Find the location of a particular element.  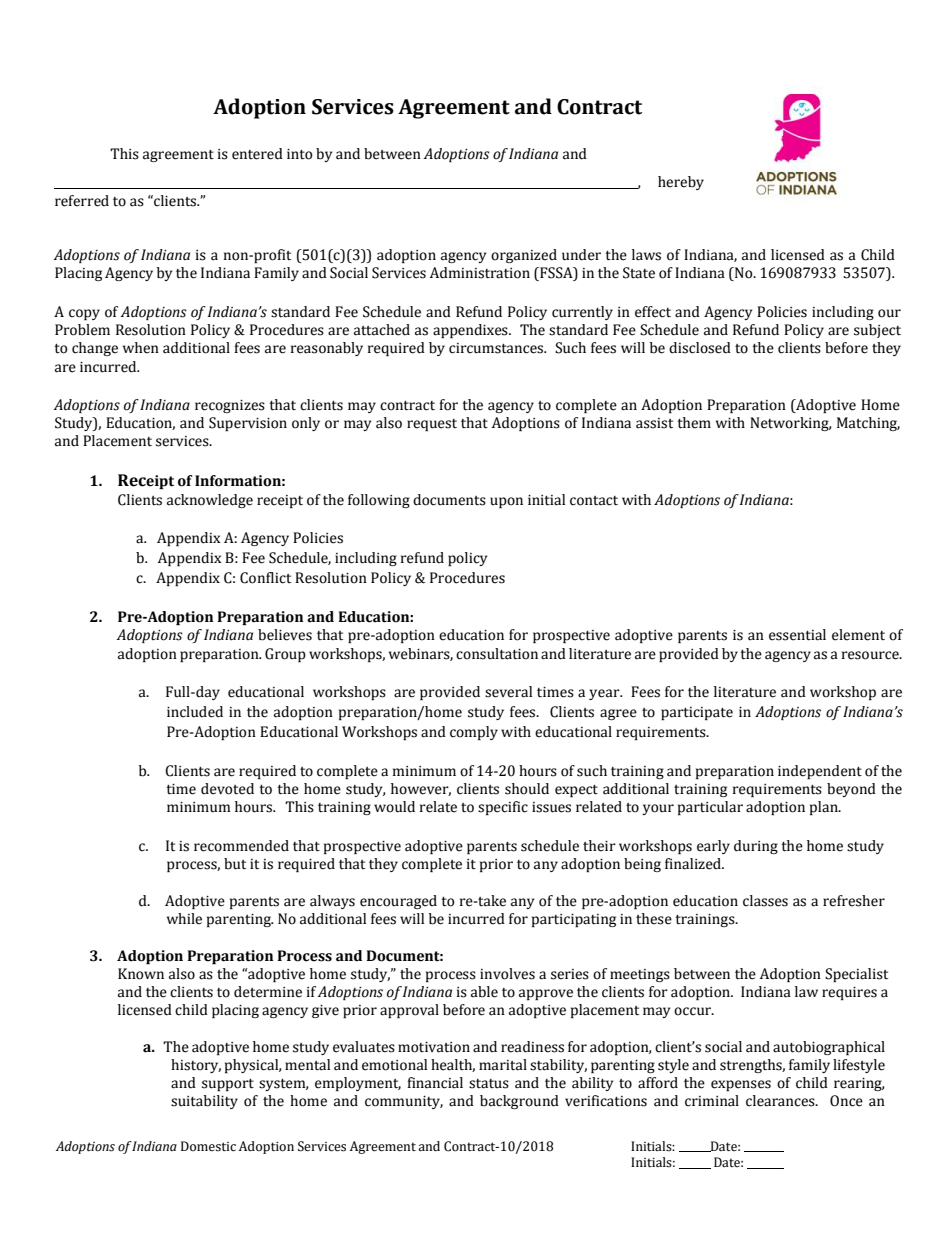

hereby is located at coordinates (681, 183).
